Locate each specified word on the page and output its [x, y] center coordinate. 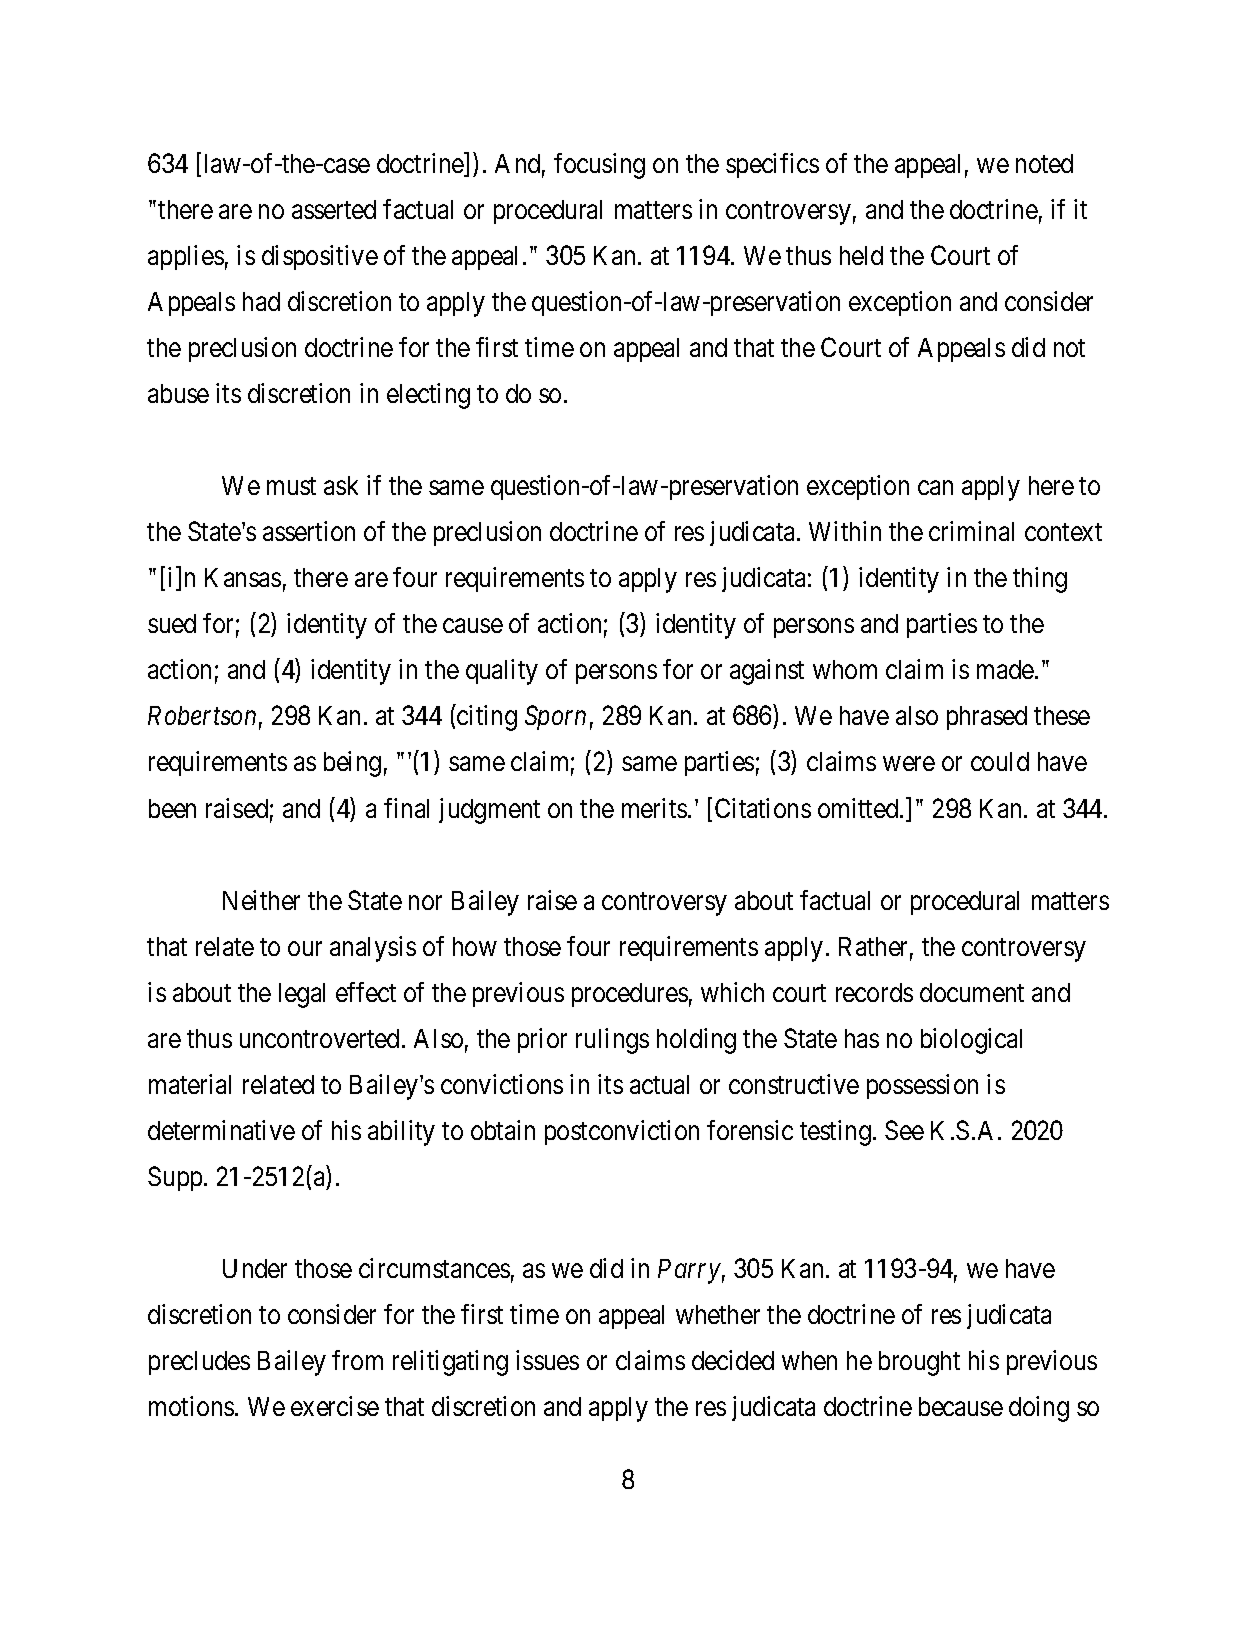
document [972, 992]
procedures [630, 995]
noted [1044, 163]
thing [1040, 580]
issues [547, 1360]
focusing [599, 166]
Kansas [243, 577]
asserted [334, 209]
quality [502, 672]
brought [919, 1363]
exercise [335, 1406]
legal [302, 995]
